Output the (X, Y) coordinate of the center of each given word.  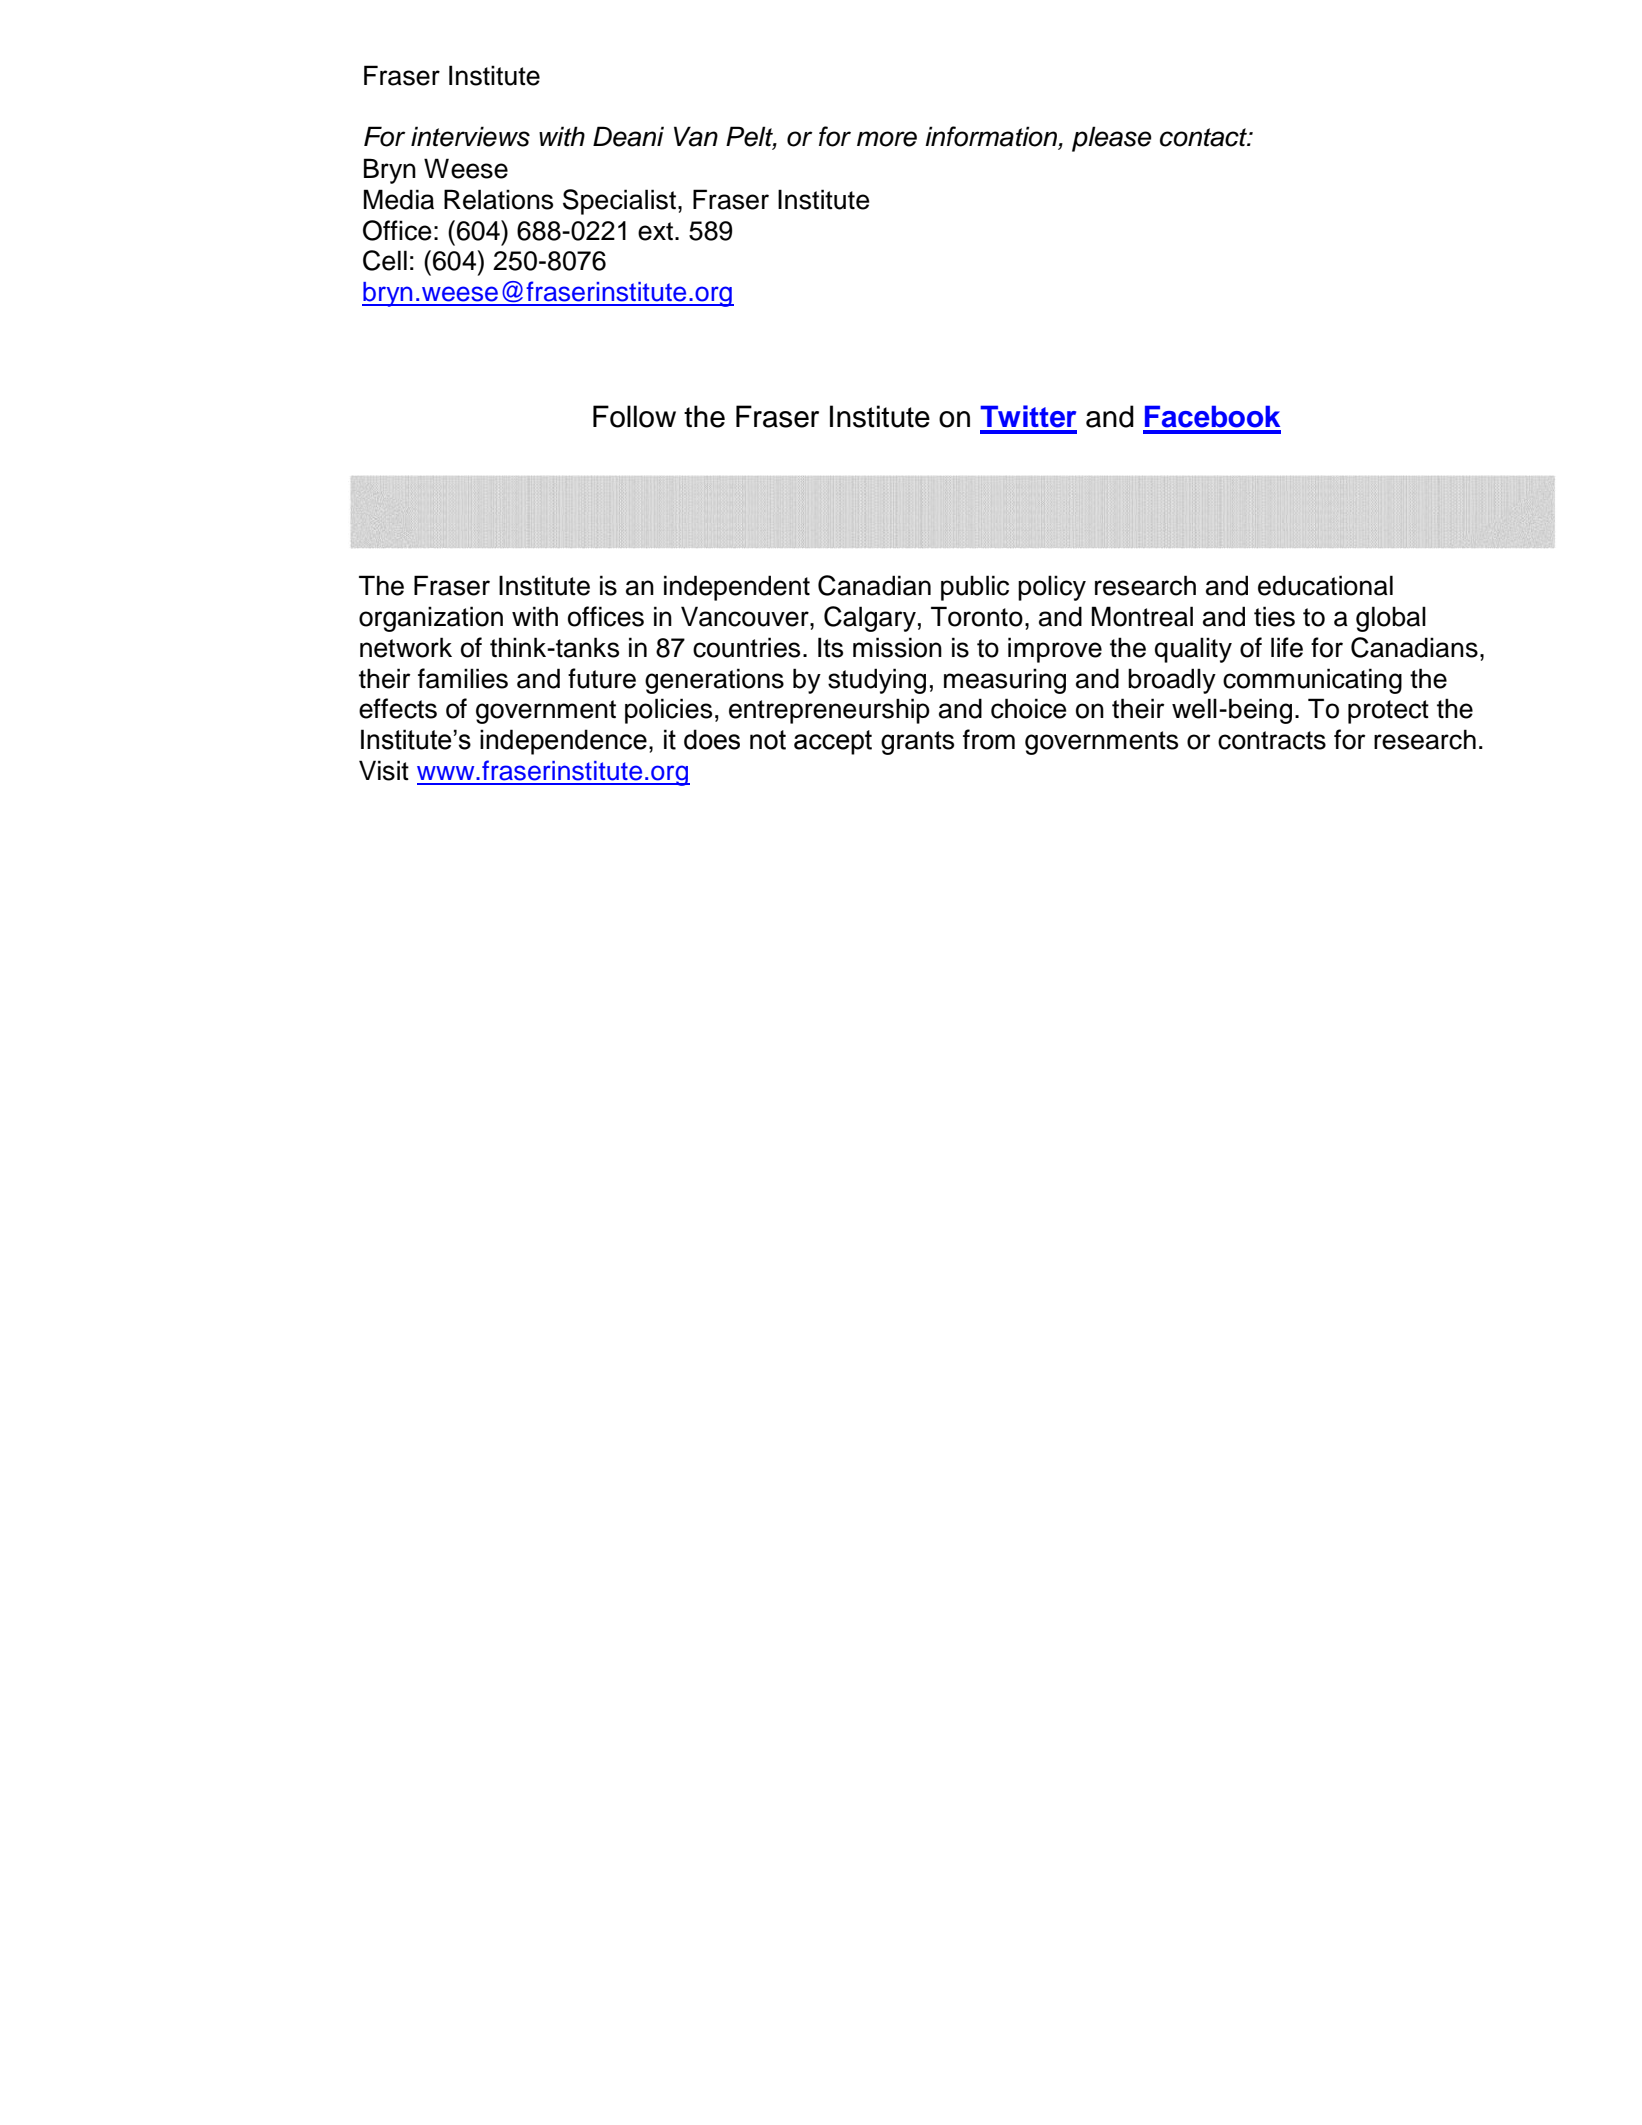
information (992, 137)
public (975, 588)
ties (1274, 616)
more (887, 139)
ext (657, 231)
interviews (470, 136)
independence (563, 742)
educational (1325, 585)
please (1112, 139)
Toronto (977, 616)
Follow (634, 416)
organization (431, 619)
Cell (385, 260)
